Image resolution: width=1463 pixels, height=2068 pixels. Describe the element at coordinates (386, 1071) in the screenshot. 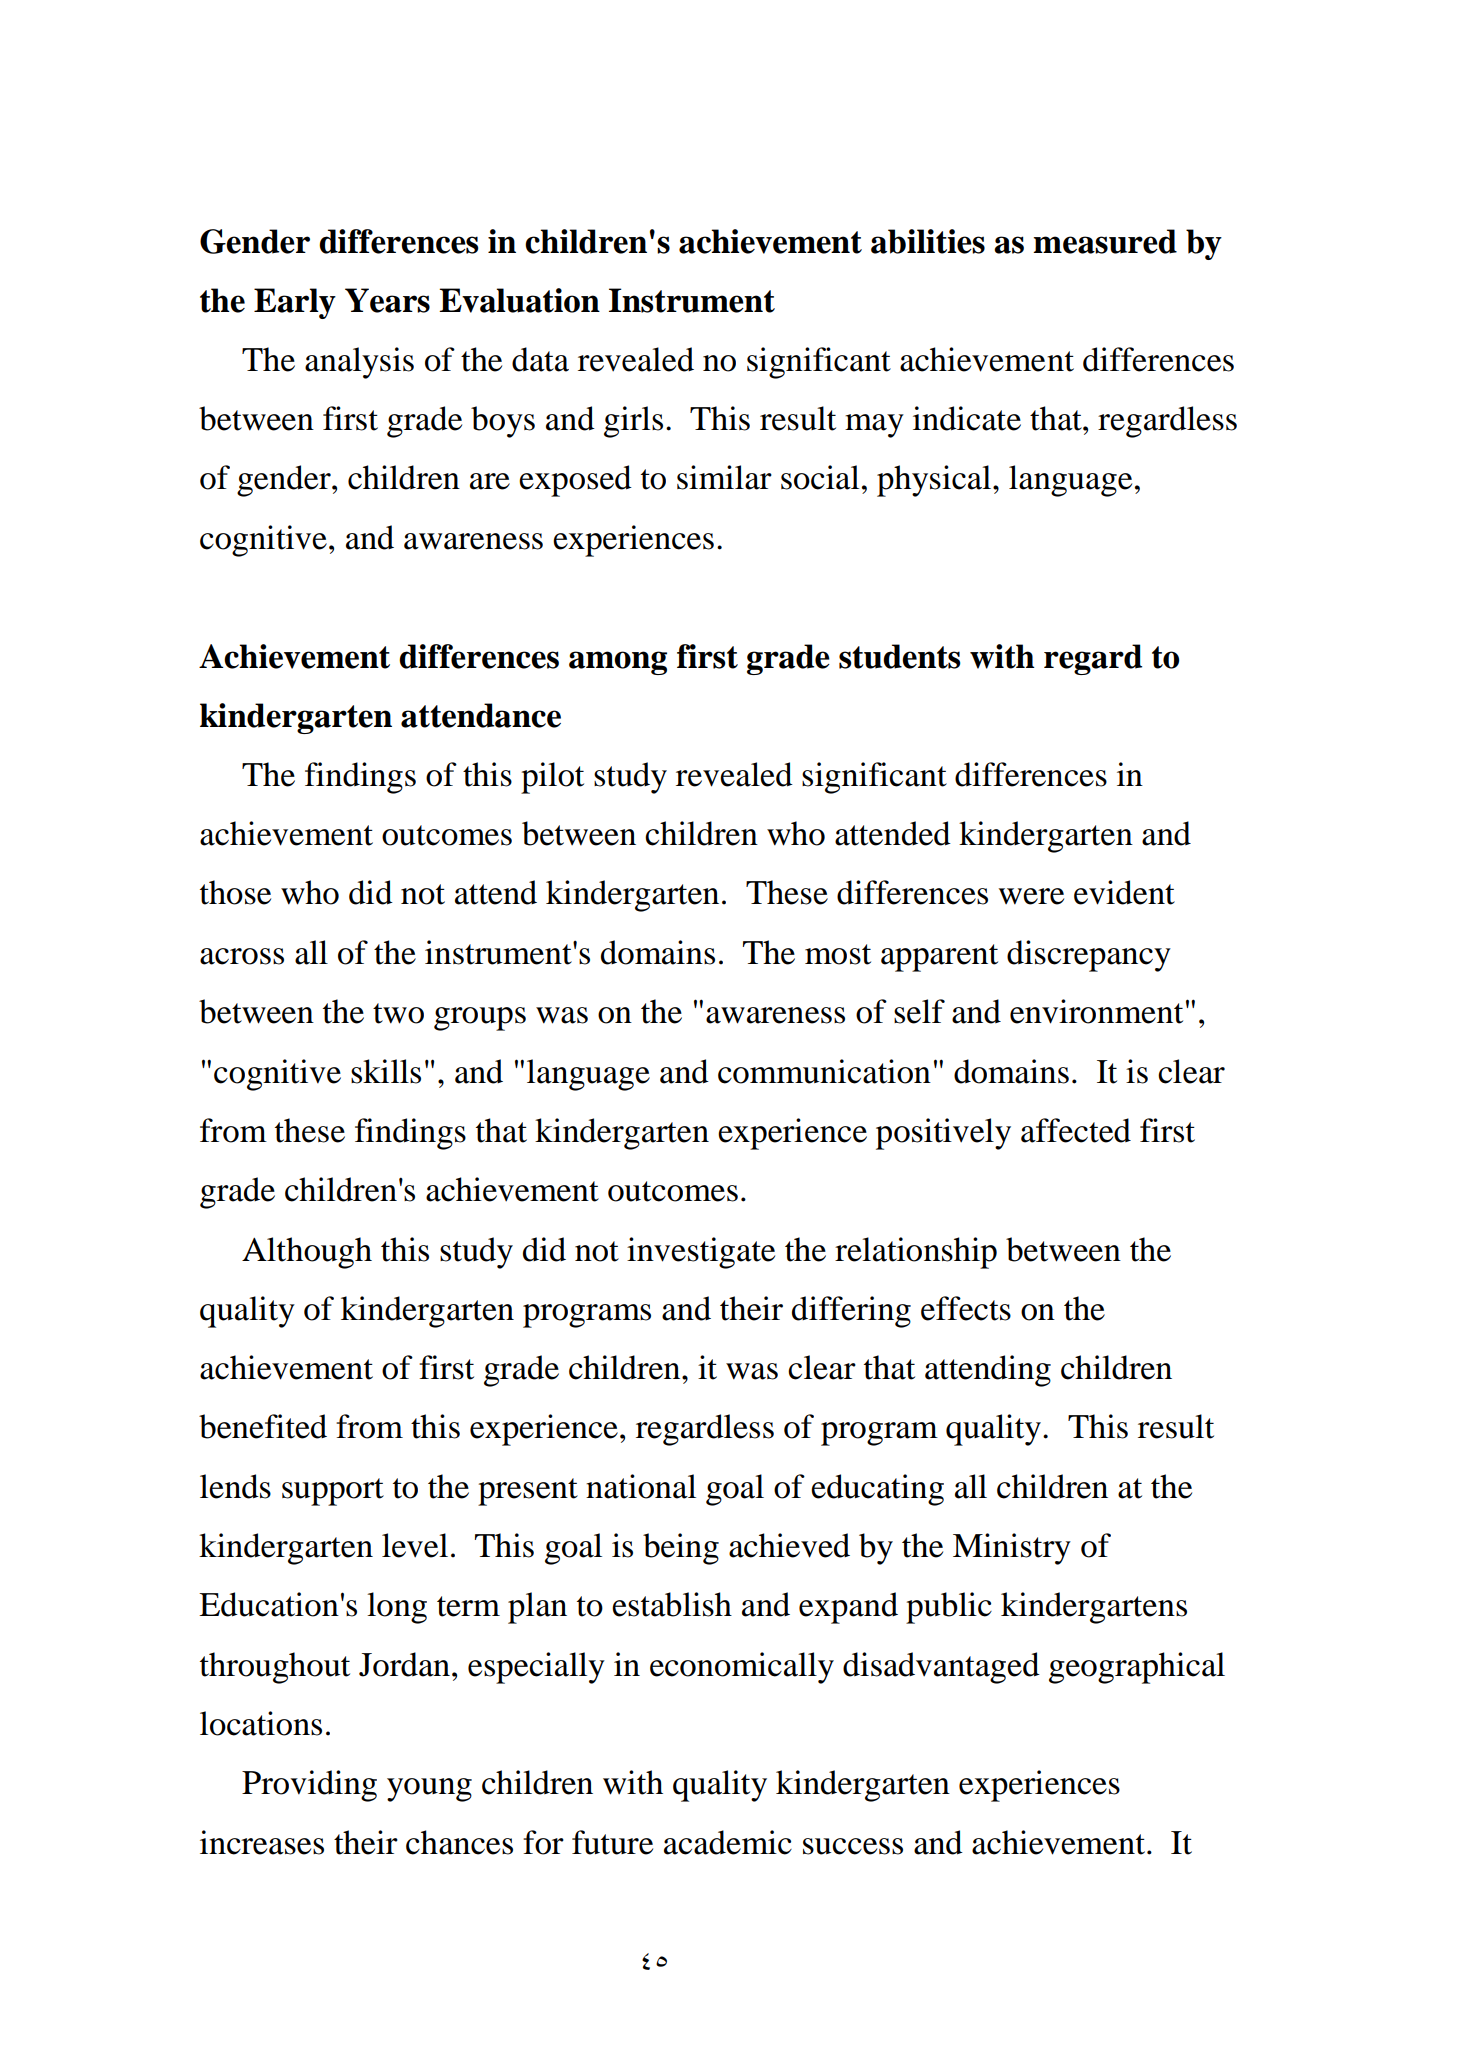

I see `skills` at that location.
